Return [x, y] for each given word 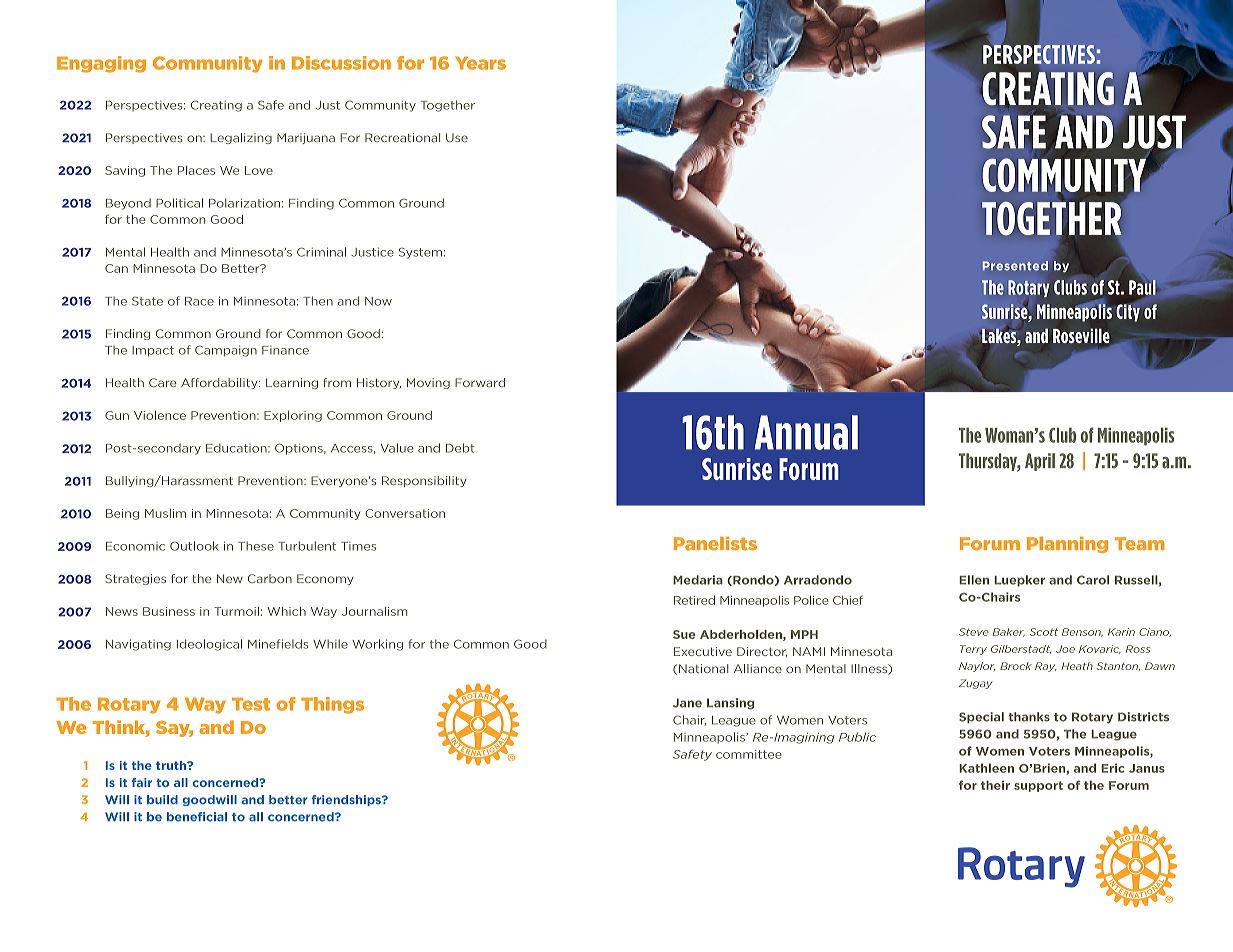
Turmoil [236, 611]
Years [480, 63]
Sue [684, 634]
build [162, 799]
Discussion [341, 63]
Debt [460, 448]
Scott [1044, 632]
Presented [1015, 265]
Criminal [321, 252]
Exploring [293, 416]
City [1129, 312]
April [1040, 462]
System [420, 253]
